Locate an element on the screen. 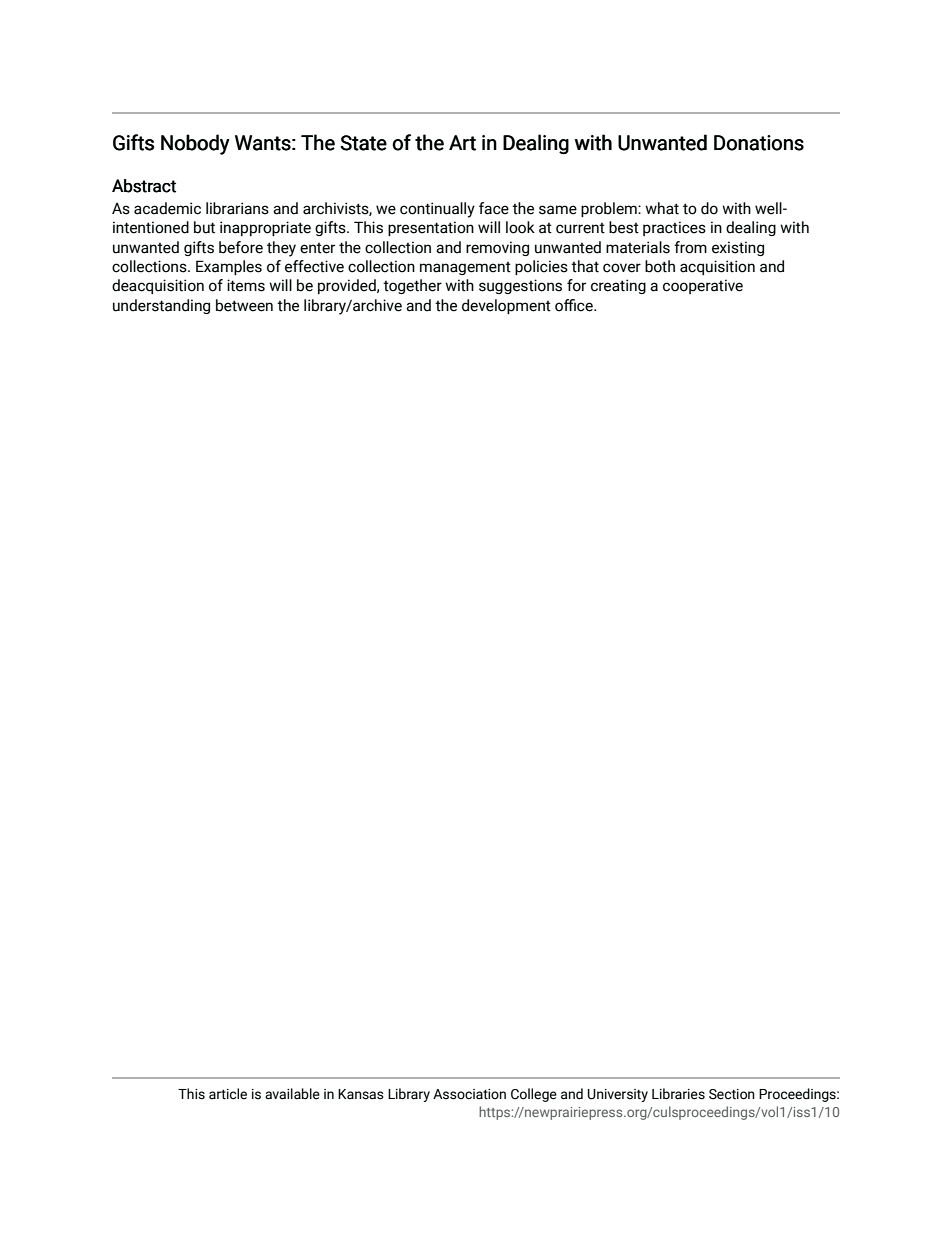 The height and width of the screenshot is (1233, 952). continually is located at coordinates (437, 210).
